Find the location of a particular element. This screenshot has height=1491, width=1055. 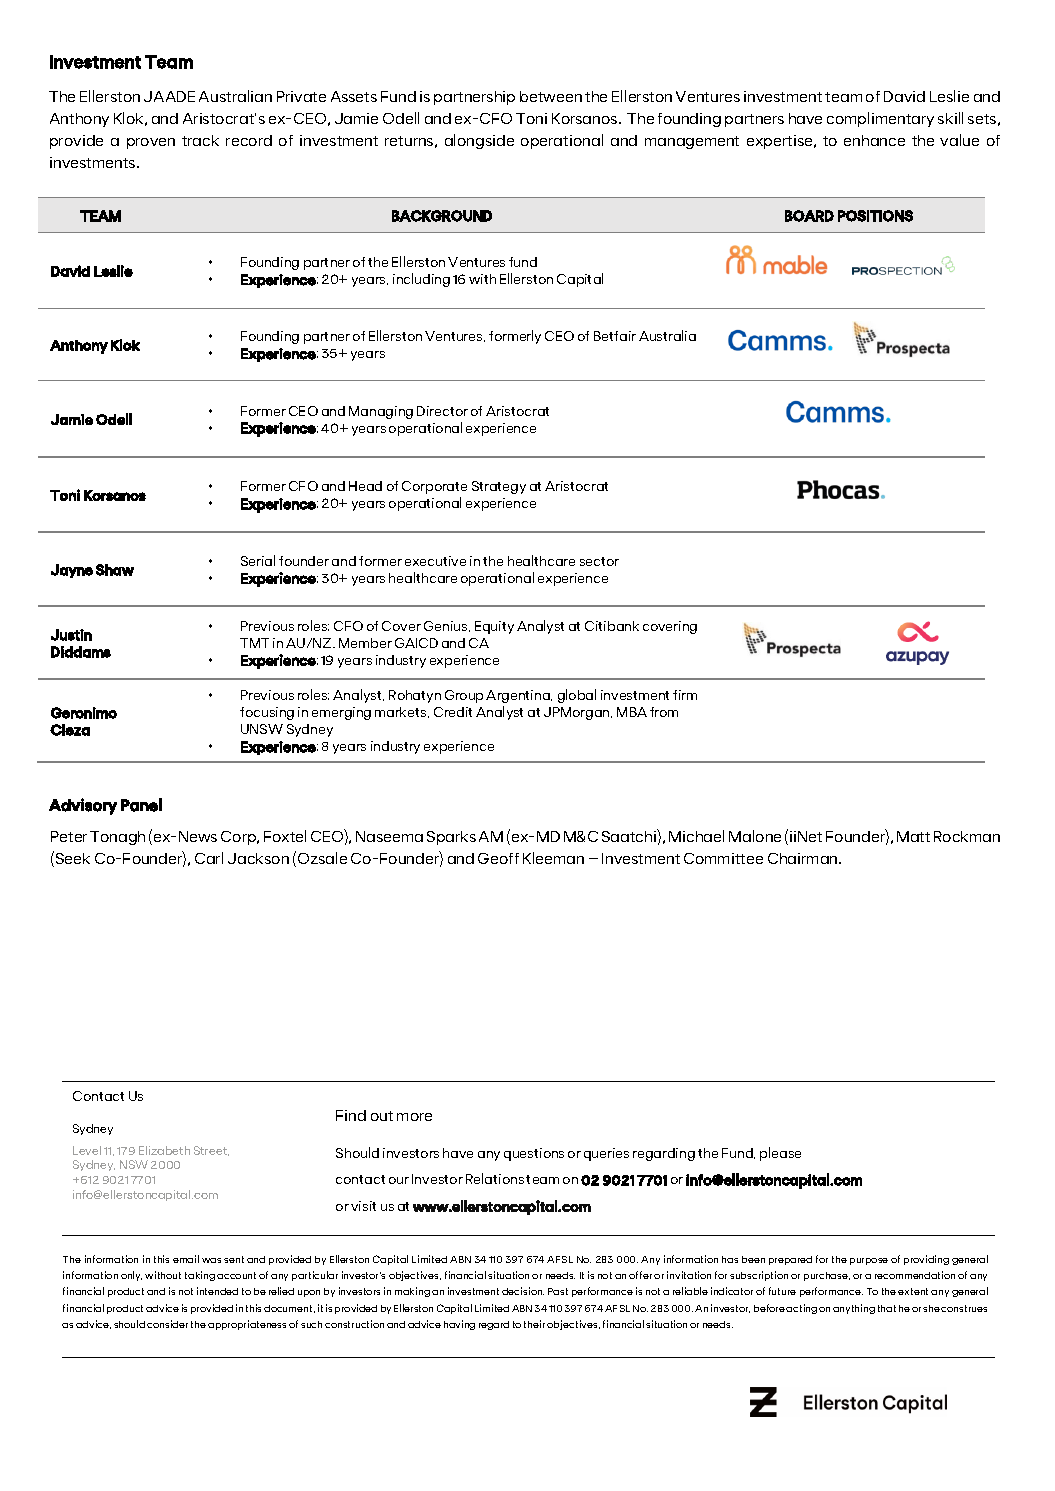

taking is located at coordinates (200, 1276).
